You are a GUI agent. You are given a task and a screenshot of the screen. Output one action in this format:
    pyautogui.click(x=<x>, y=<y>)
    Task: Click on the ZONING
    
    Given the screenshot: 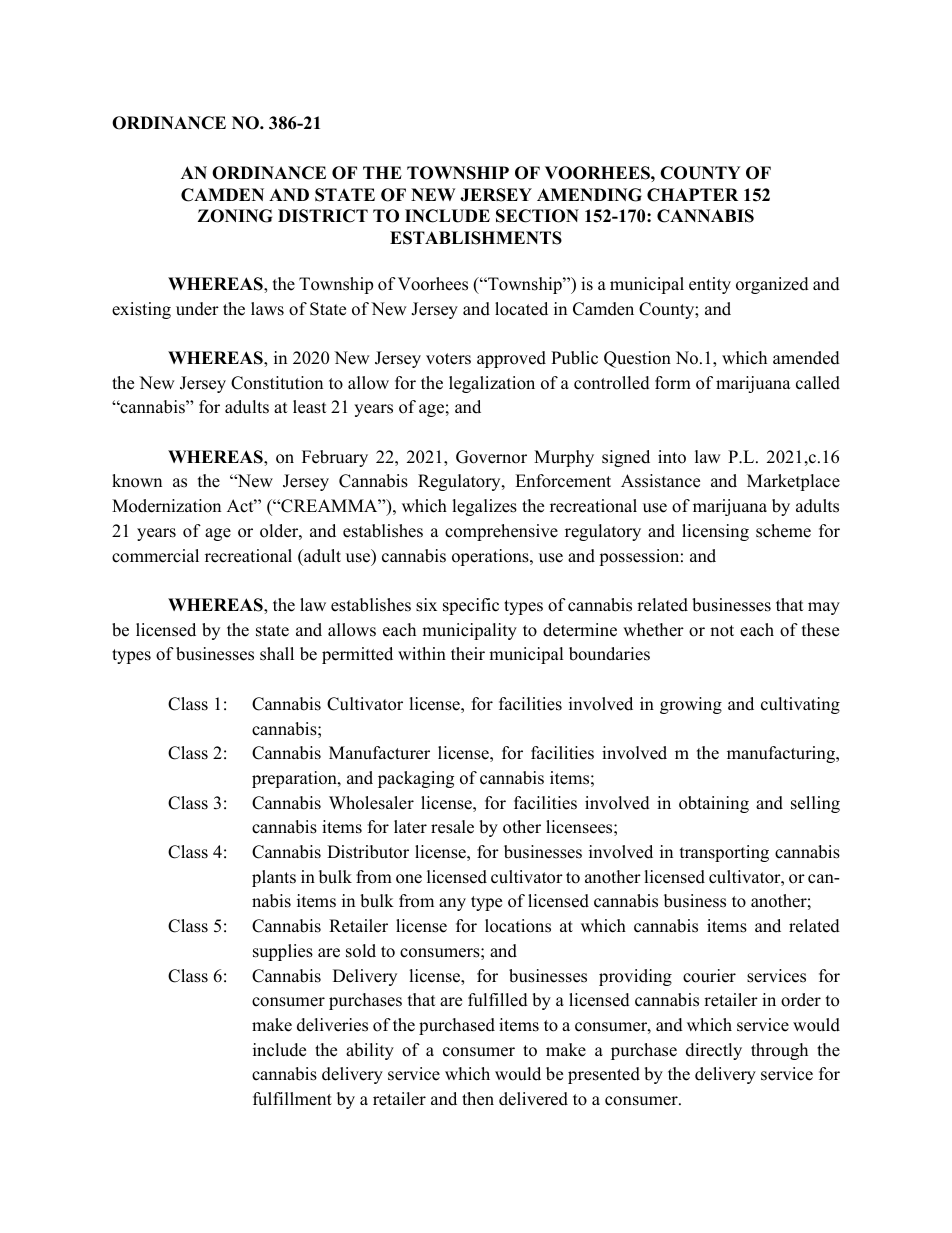 What is the action you would take?
    pyautogui.click(x=235, y=216)
